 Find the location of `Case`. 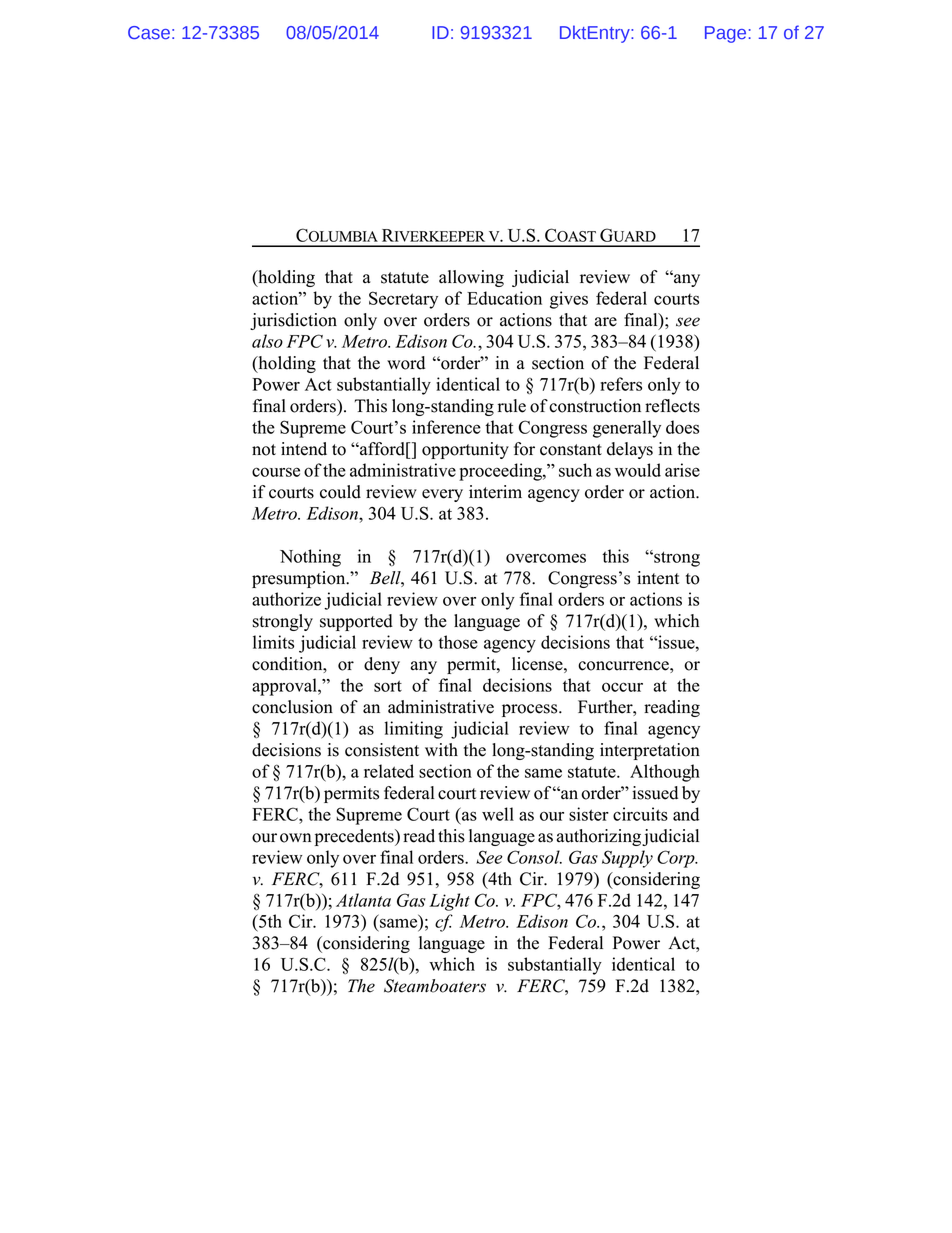

Case is located at coordinates (149, 32).
